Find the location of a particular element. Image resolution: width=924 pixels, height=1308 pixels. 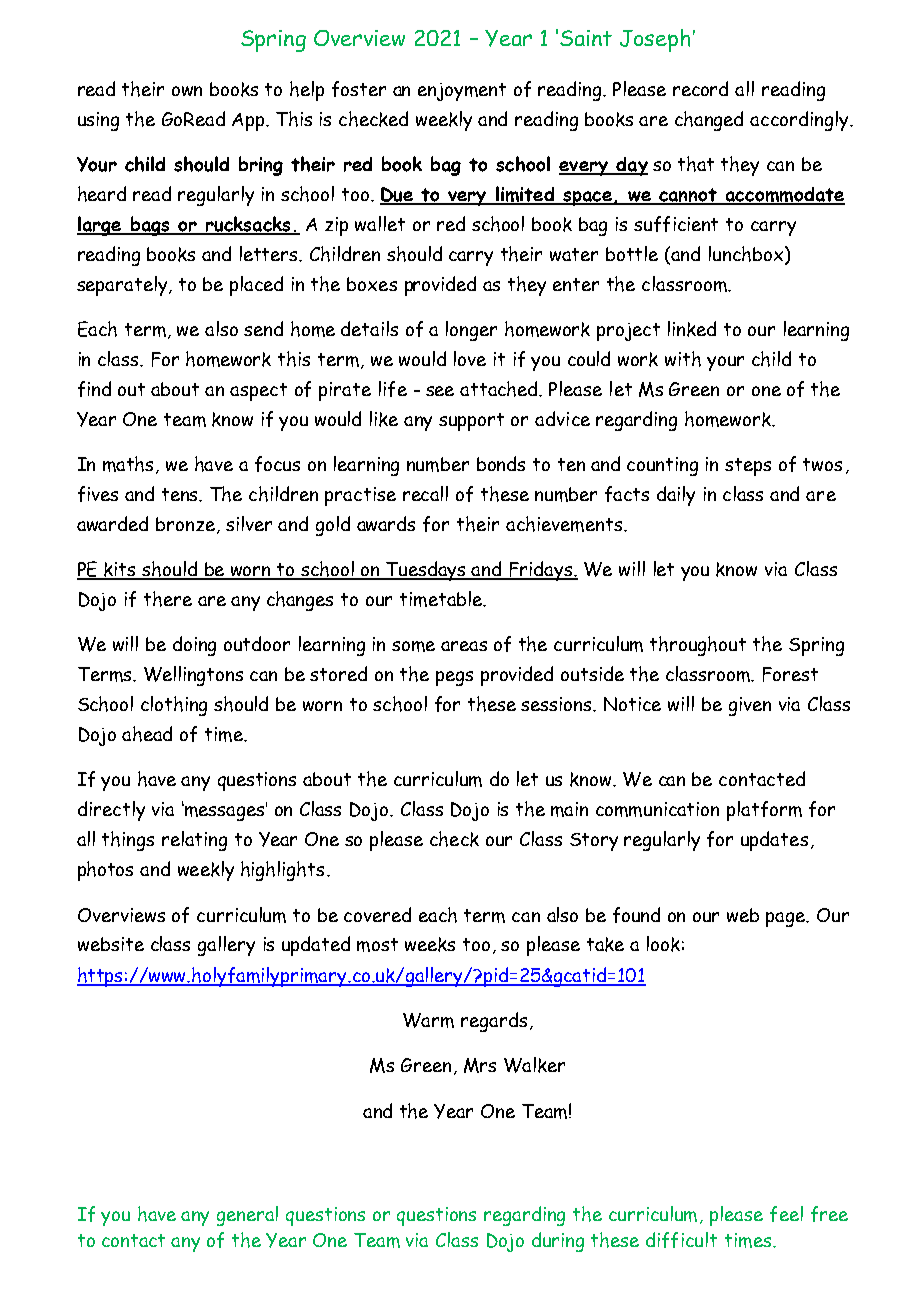

feel is located at coordinates (786, 1214).
